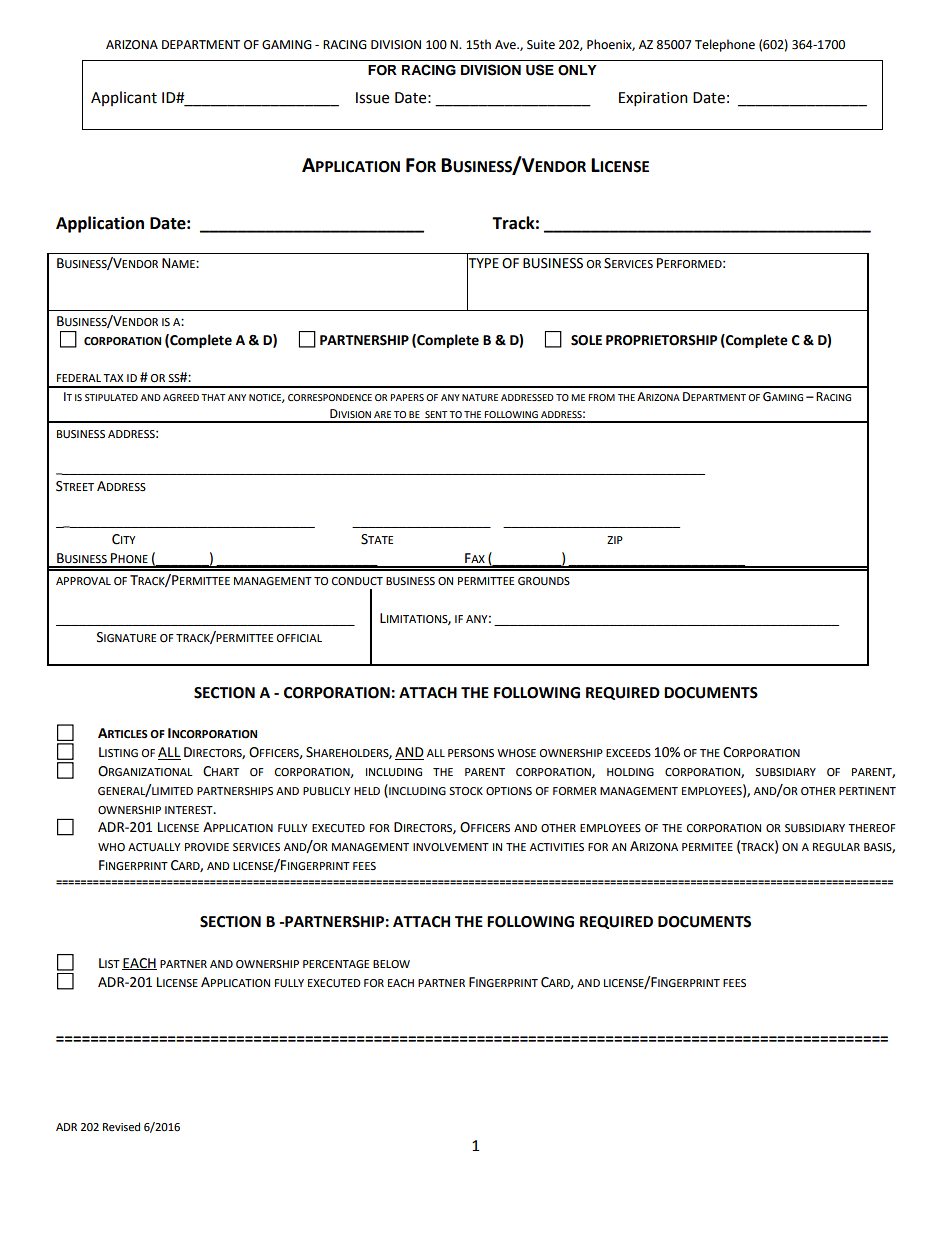 The height and width of the screenshot is (1233, 952). What do you see at coordinates (836, 847) in the screenshot?
I see `REGULAR` at bounding box center [836, 847].
